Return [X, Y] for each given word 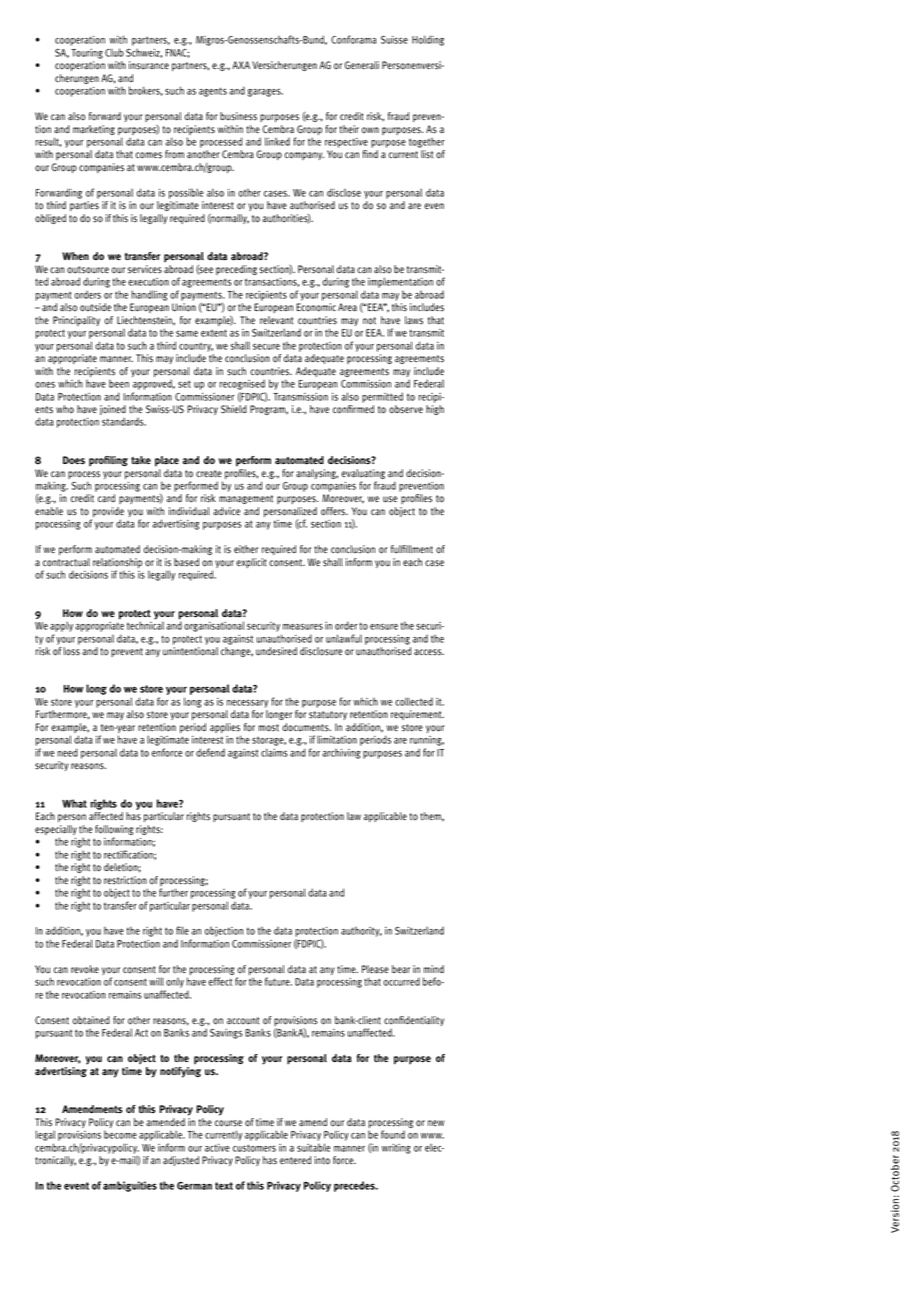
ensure [384, 626]
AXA [241, 65]
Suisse [394, 40]
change [237, 652]
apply [61, 628]
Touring [87, 54]
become [120, 1134]
